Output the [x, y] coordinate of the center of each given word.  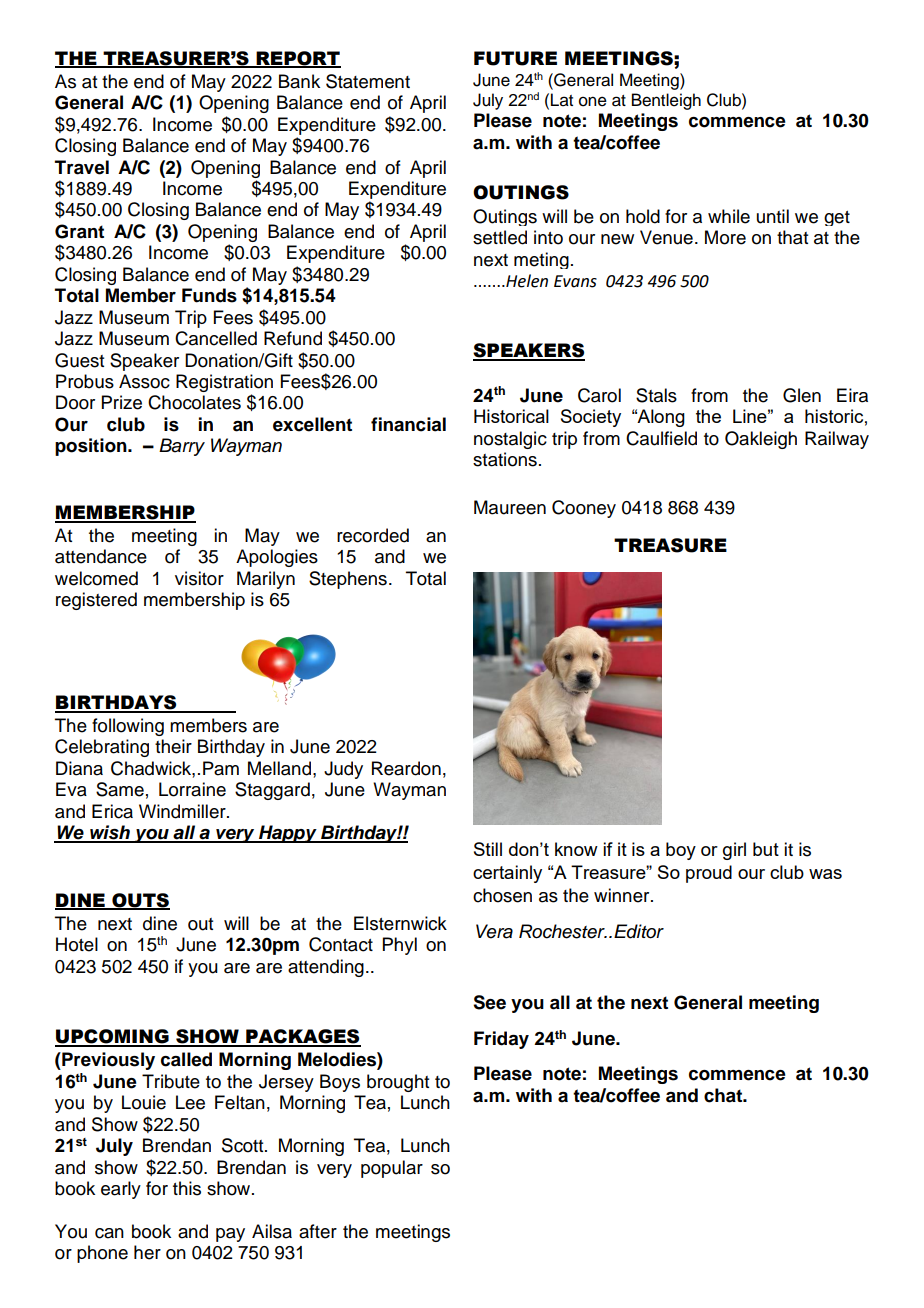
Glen [802, 395]
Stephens [348, 580]
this [187, 1188]
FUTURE [515, 58]
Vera [494, 931]
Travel [82, 167]
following [128, 727]
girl [734, 851]
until [773, 216]
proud [709, 874]
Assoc [144, 381]
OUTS [140, 901]
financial [408, 424]
